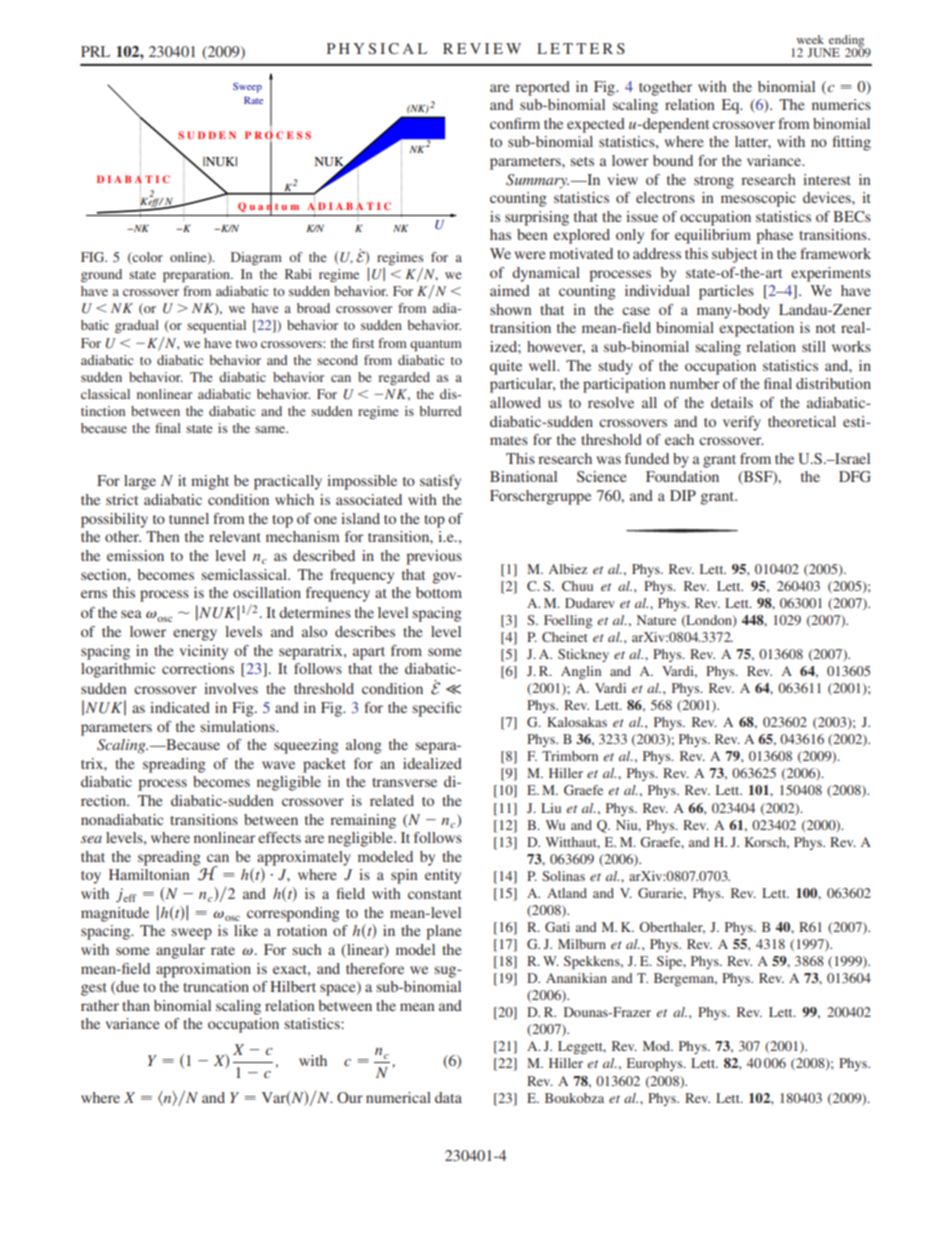 The image size is (952, 1233). What do you see at coordinates (810, 39) in the document?
I see `week` at bounding box center [810, 39].
